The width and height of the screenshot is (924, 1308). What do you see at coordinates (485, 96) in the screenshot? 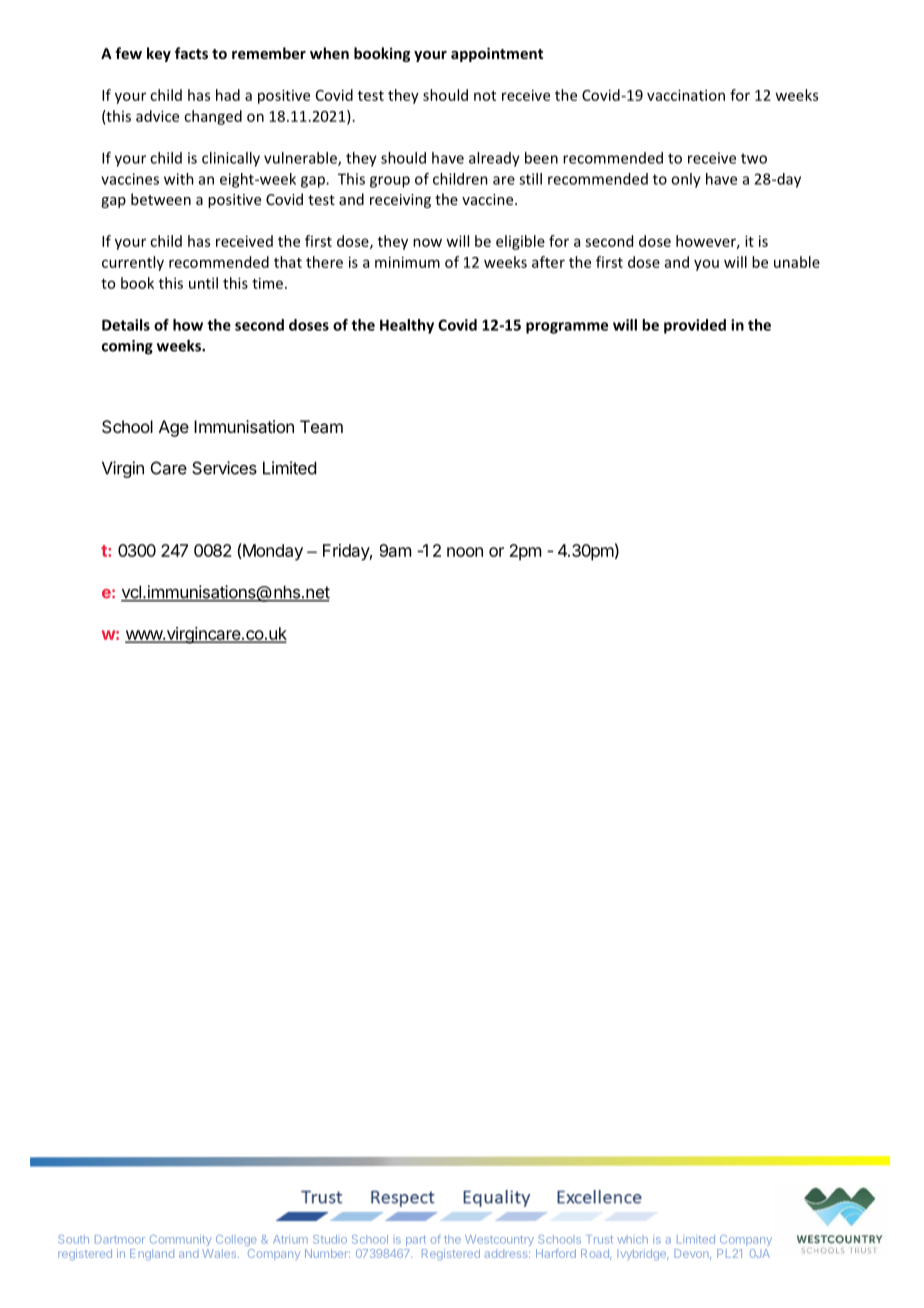
I see `not` at bounding box center [485, 96].
